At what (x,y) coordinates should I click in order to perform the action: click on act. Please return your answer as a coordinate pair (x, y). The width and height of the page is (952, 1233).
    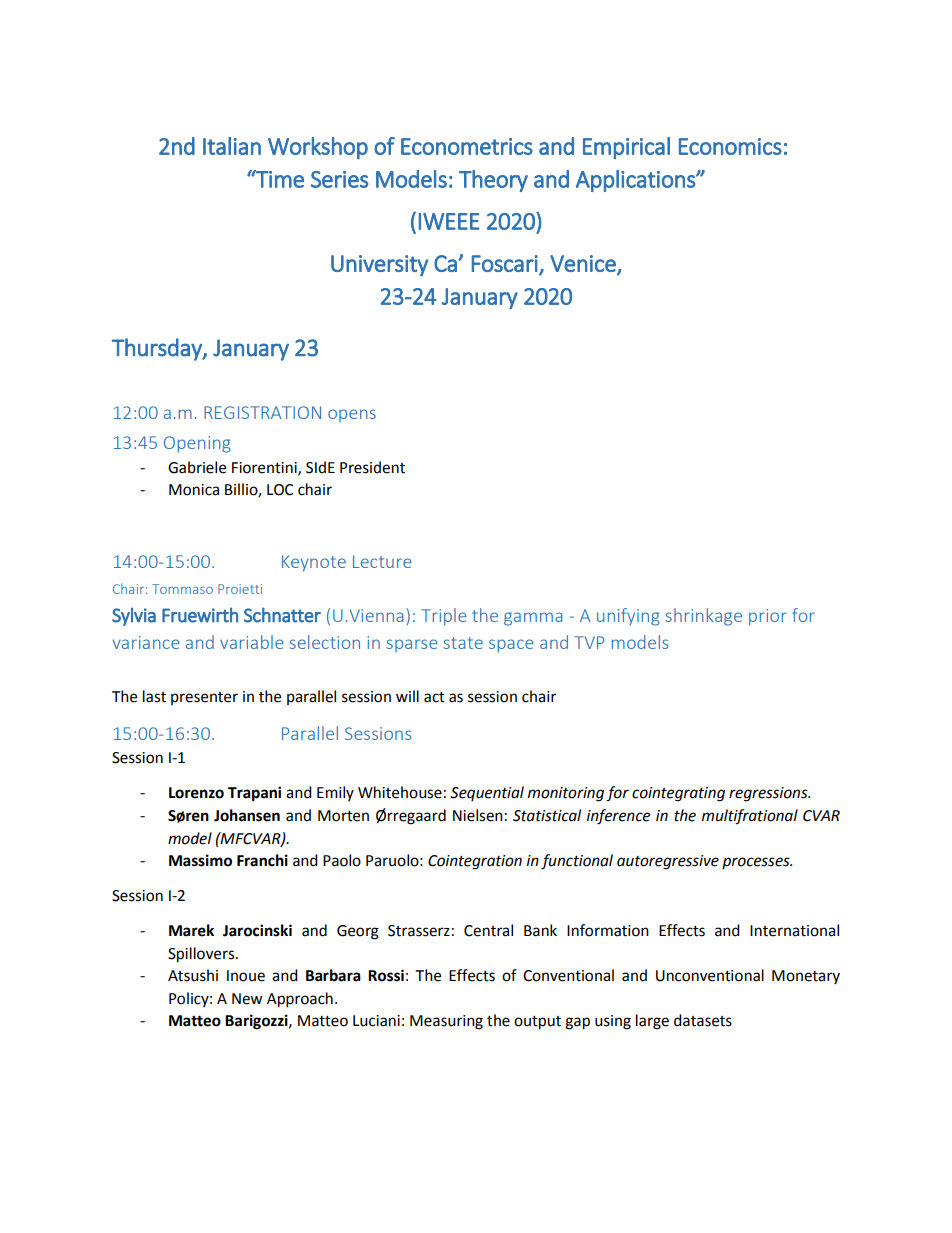
    Looking at the image, I should click on (434, 697).
